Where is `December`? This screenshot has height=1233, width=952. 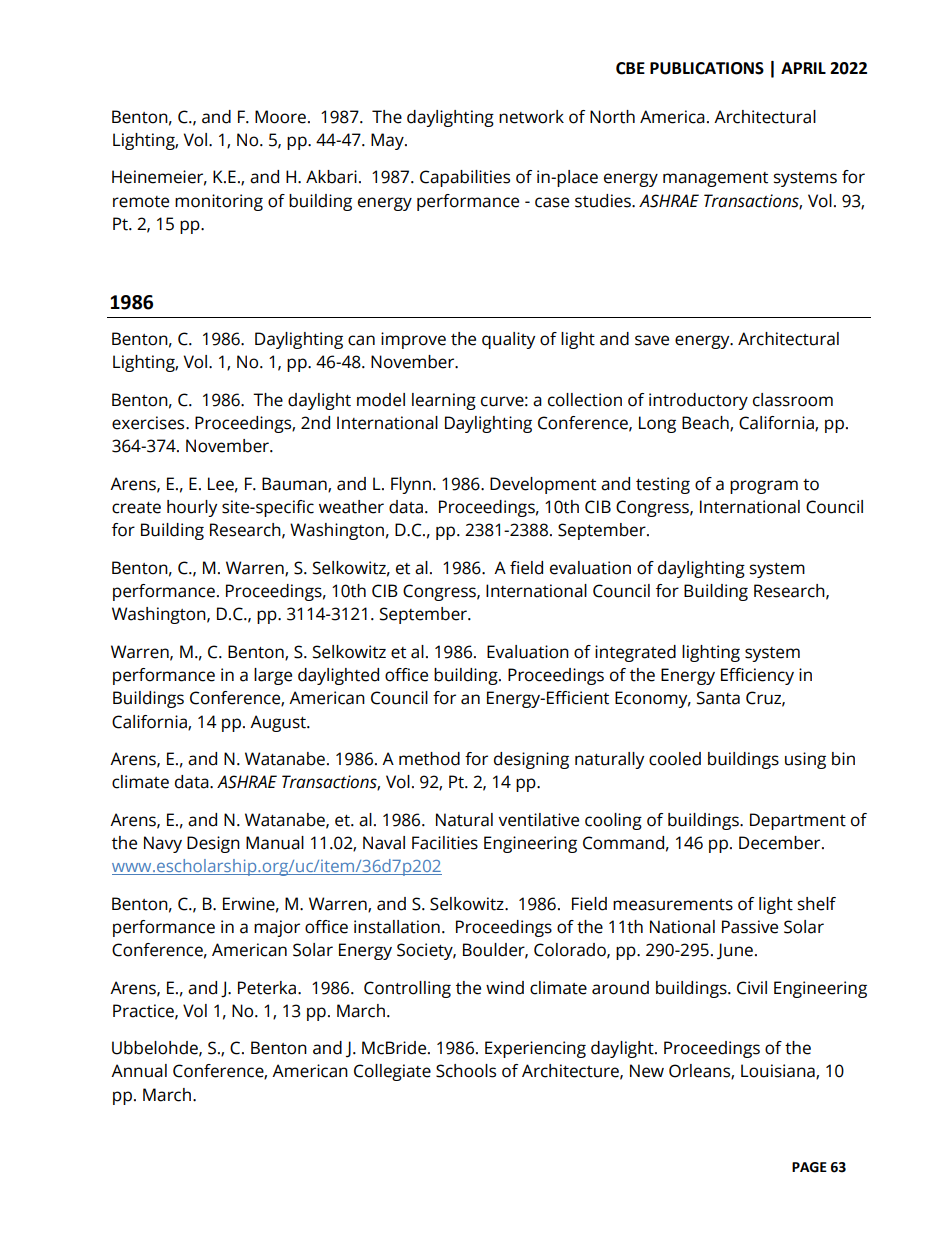
December is located at coordinates (781, 843).
